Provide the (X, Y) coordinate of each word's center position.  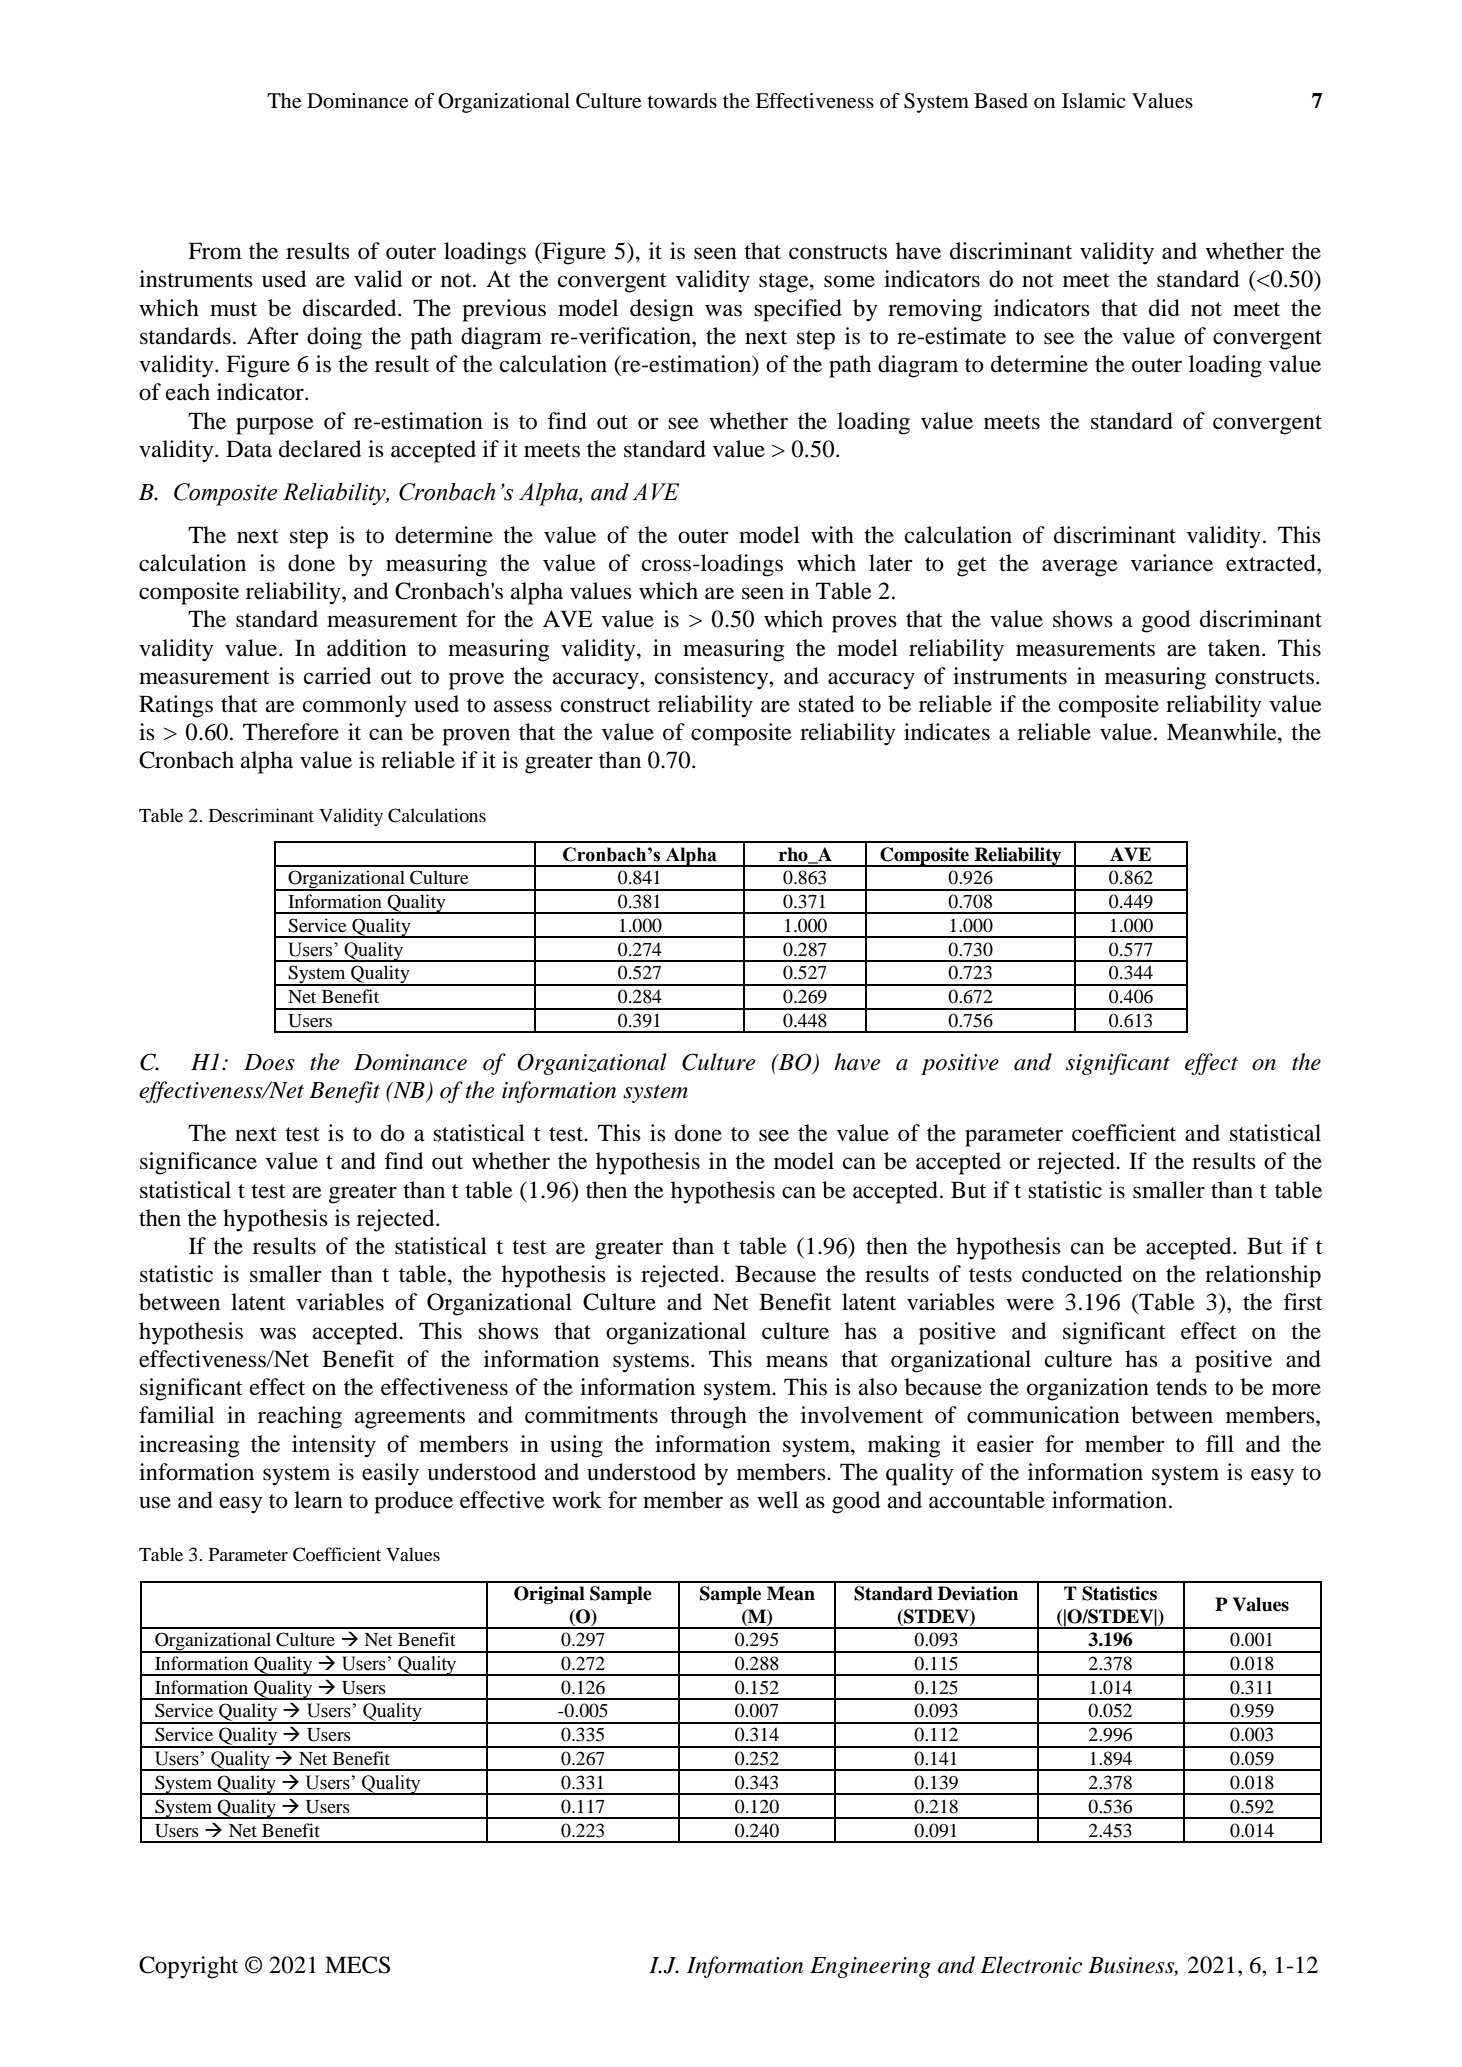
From (215, 251)
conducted (1072, 1274)
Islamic (1093, 101)
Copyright (188, 1967)
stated (826, 704)
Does (269, 1062)
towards (682, 101)
